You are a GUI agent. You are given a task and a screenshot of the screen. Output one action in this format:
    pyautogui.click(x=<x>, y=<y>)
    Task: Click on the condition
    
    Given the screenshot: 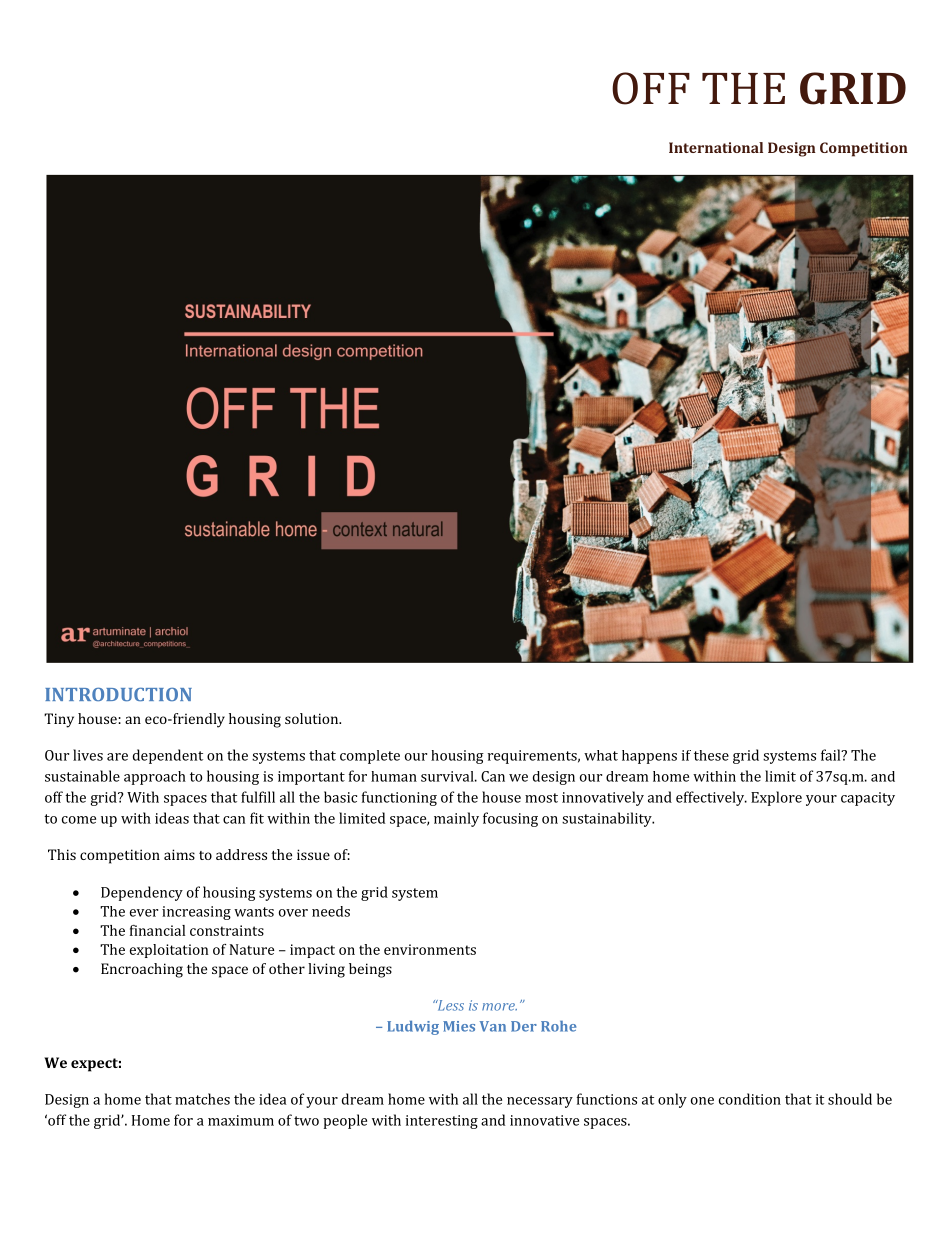 What is the action you would take?
    pyautogui.click(x=750, y=1099)
